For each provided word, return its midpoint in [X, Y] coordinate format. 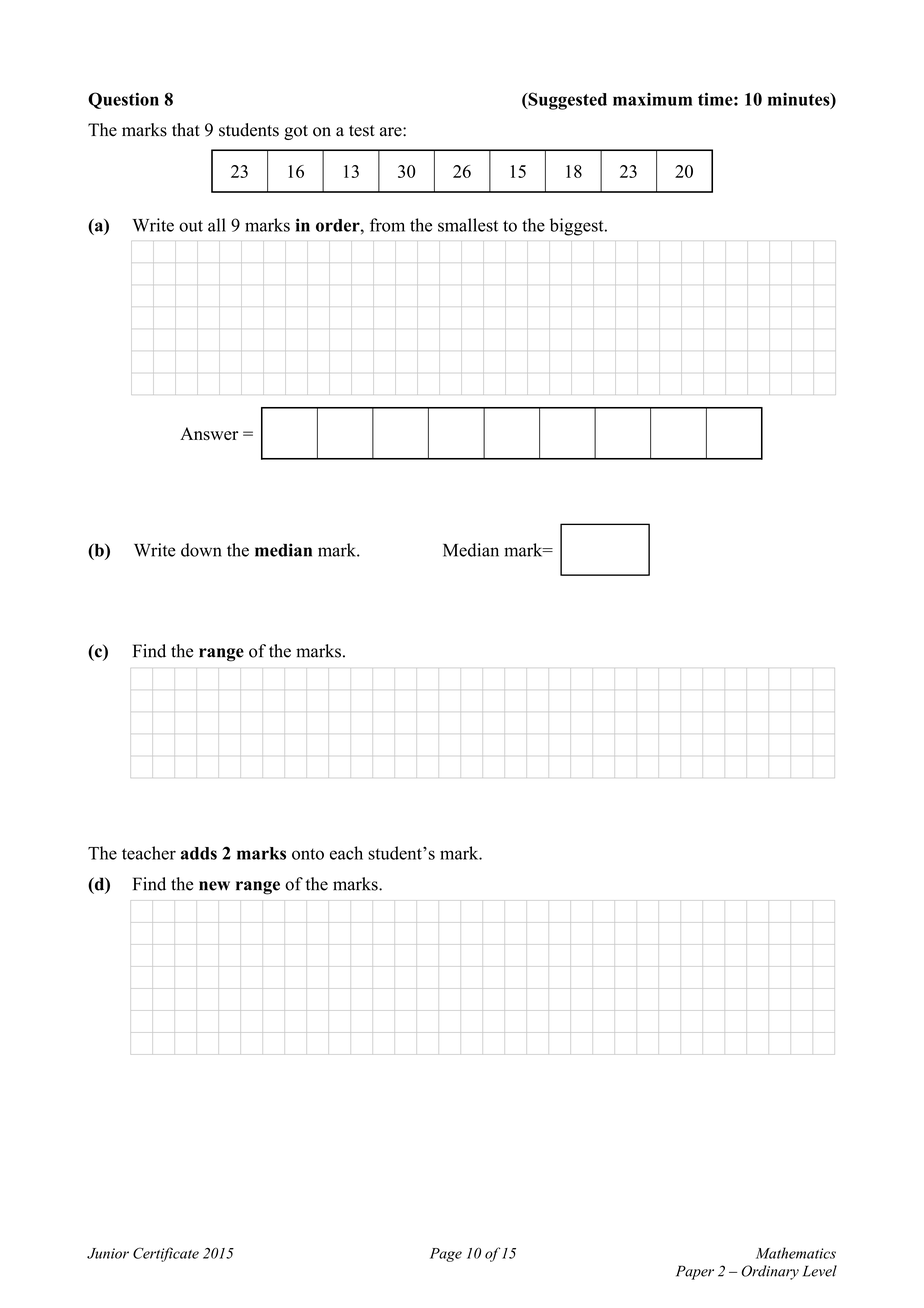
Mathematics [796, 1253]
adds [199, 853]
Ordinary [770, 1272]
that [186, 129]
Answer [209, 434]
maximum [652, 99]
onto [308, 854]
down [201, 550]
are [392, 132]
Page [446, 1255]
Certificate [166, 1254]
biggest [578, 227]
